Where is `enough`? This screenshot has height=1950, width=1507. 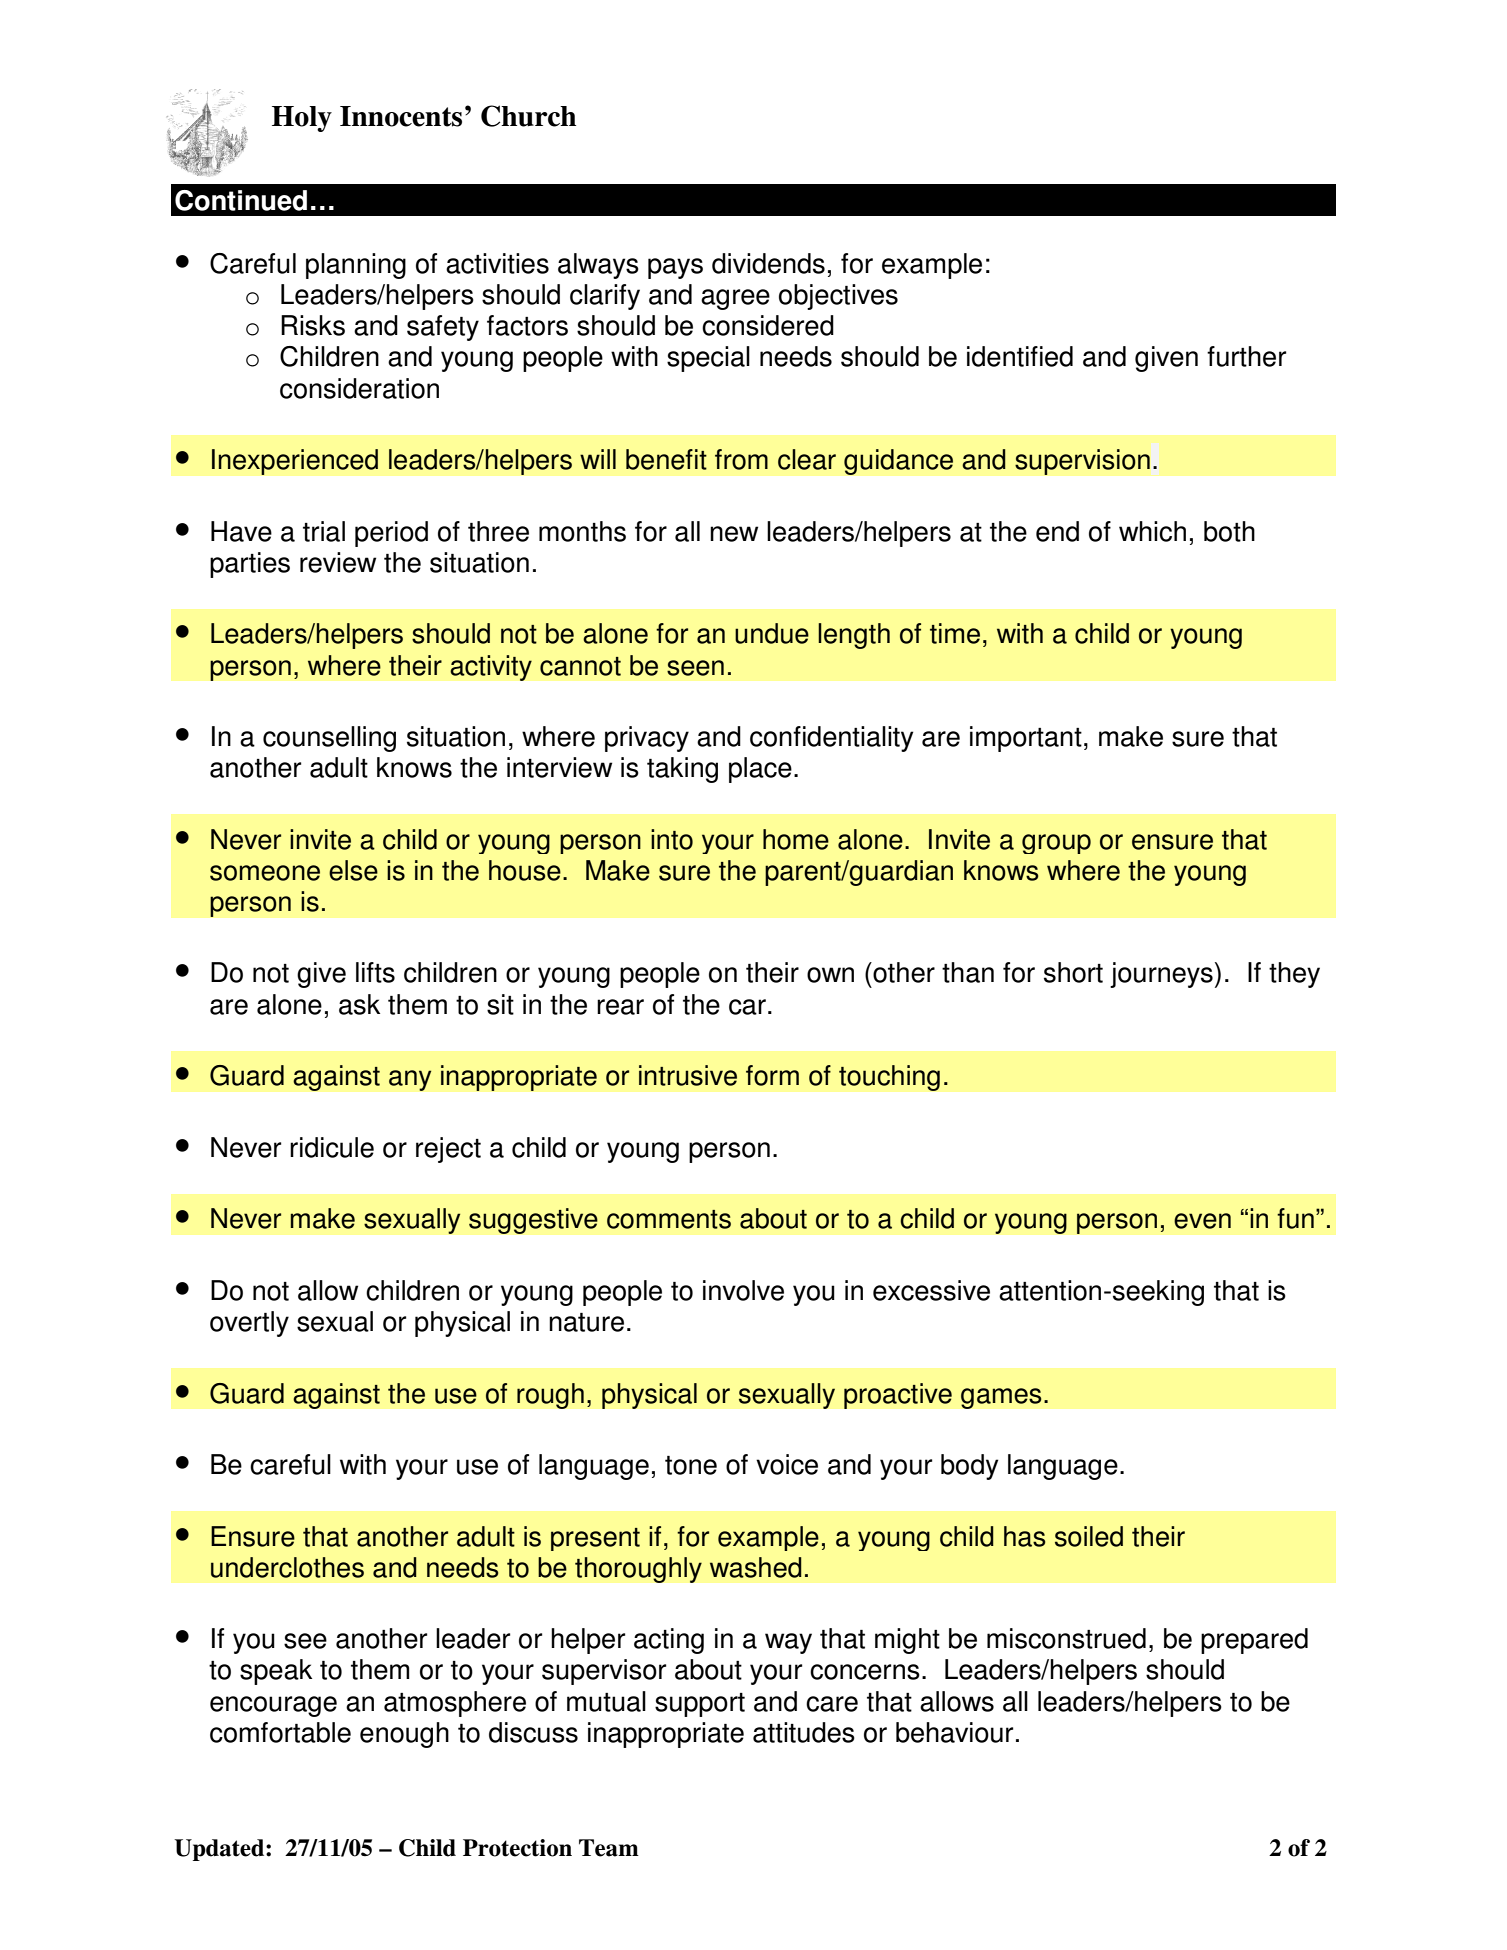
enough is located at coordinates (404, 1735).
